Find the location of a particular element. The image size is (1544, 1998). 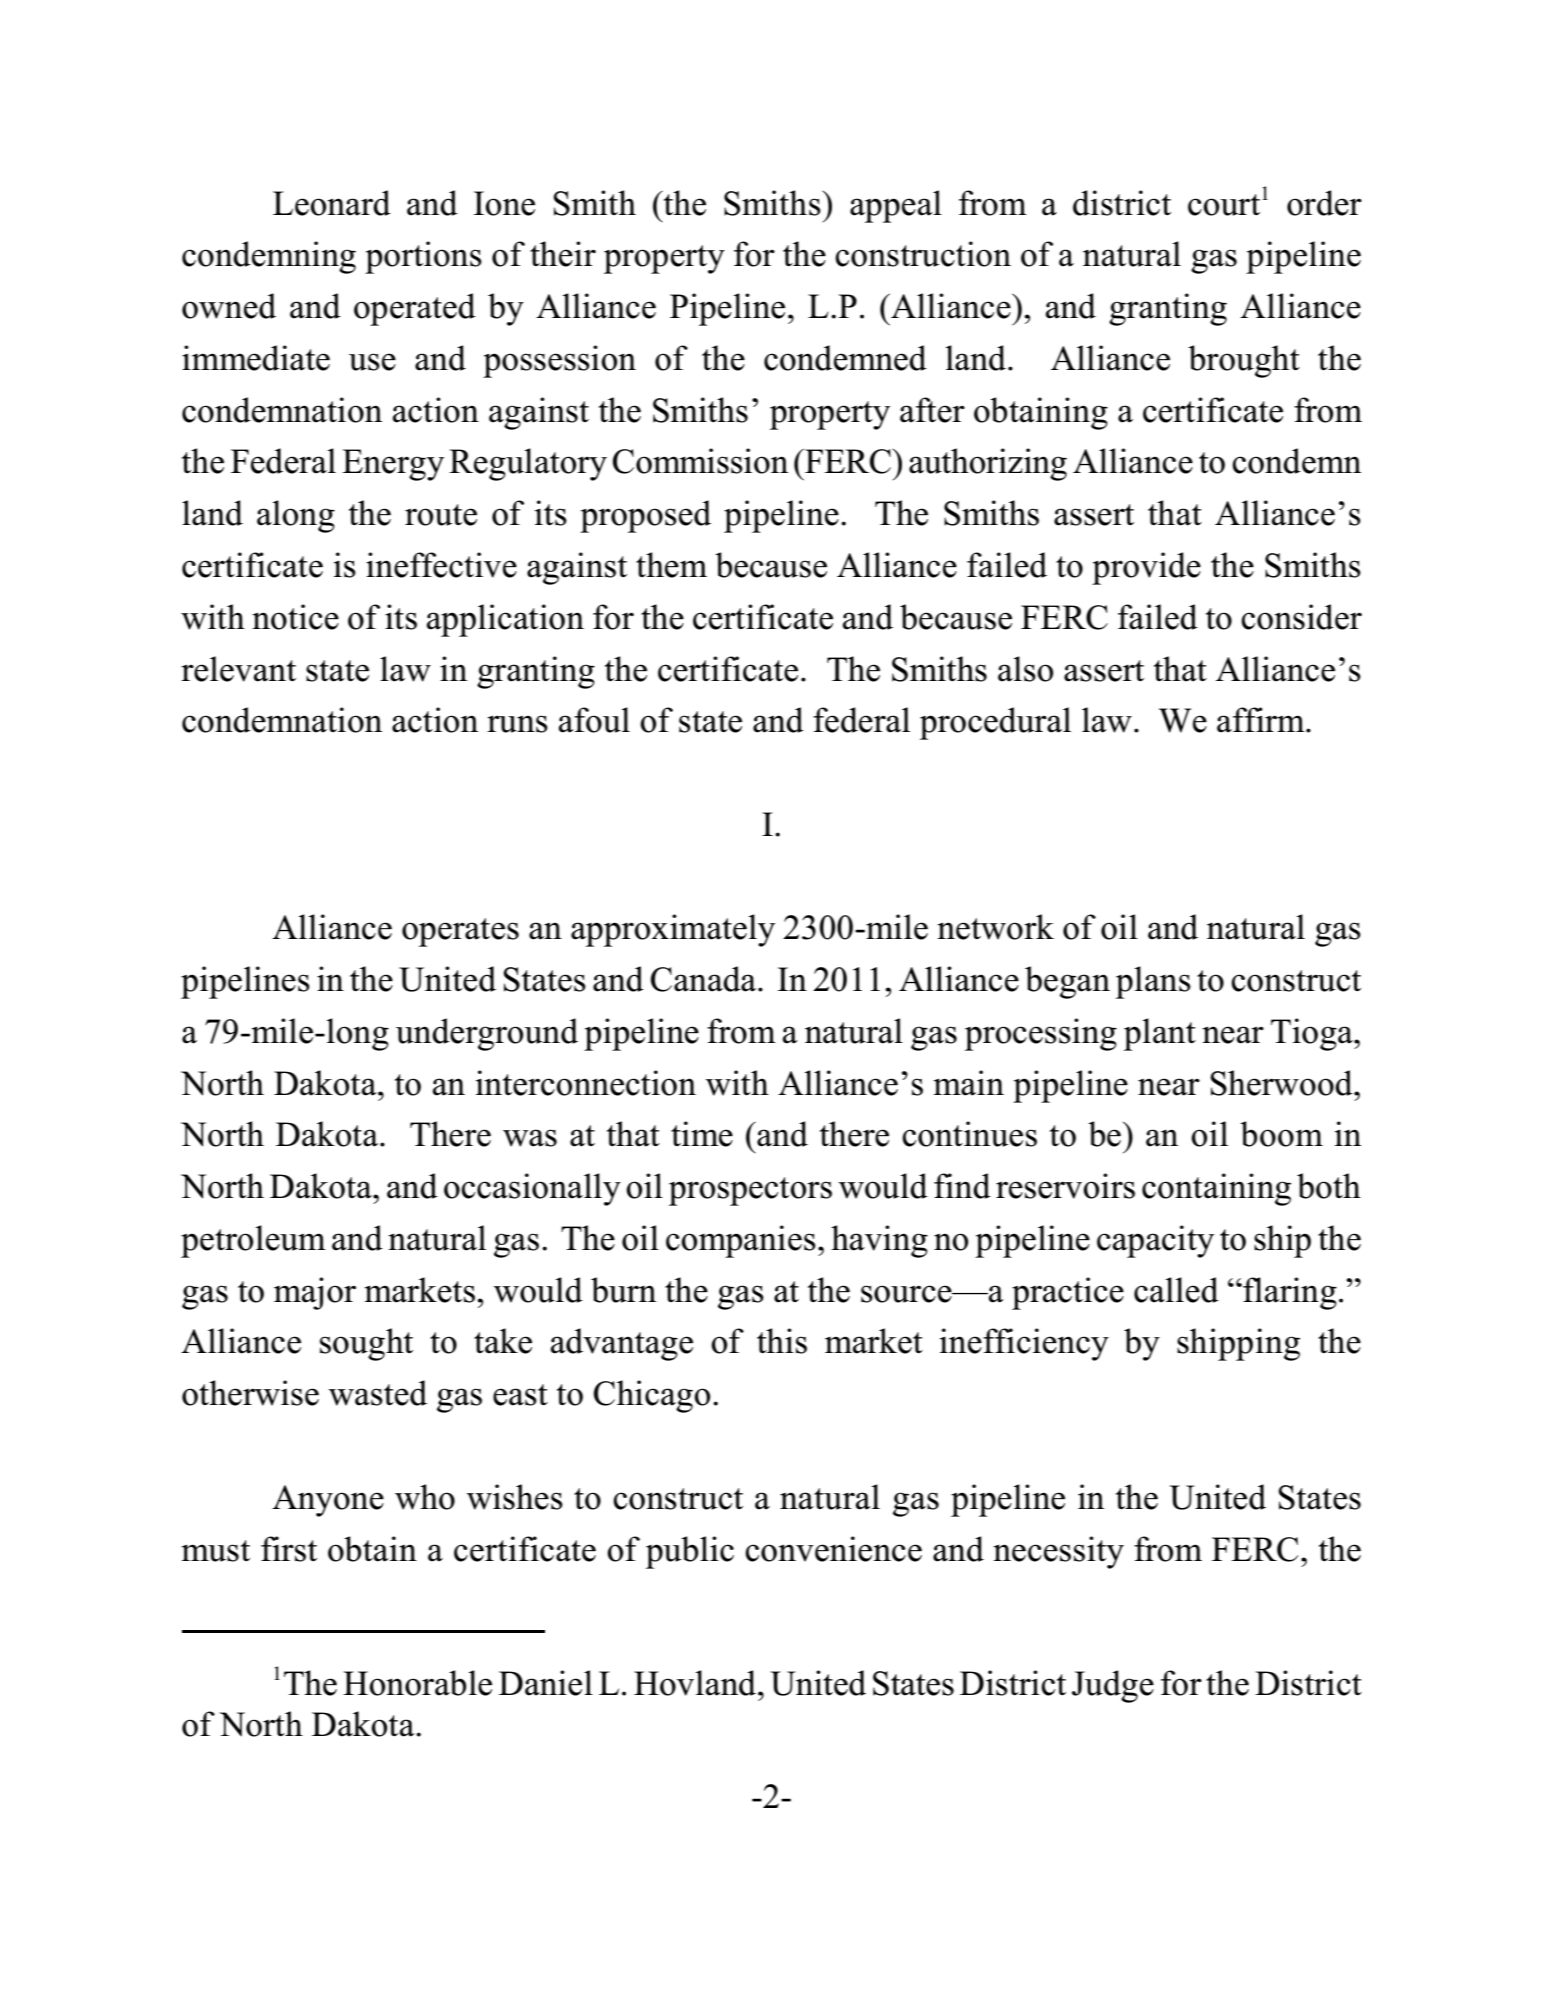

called is located at coordinates (1176, 1290).
